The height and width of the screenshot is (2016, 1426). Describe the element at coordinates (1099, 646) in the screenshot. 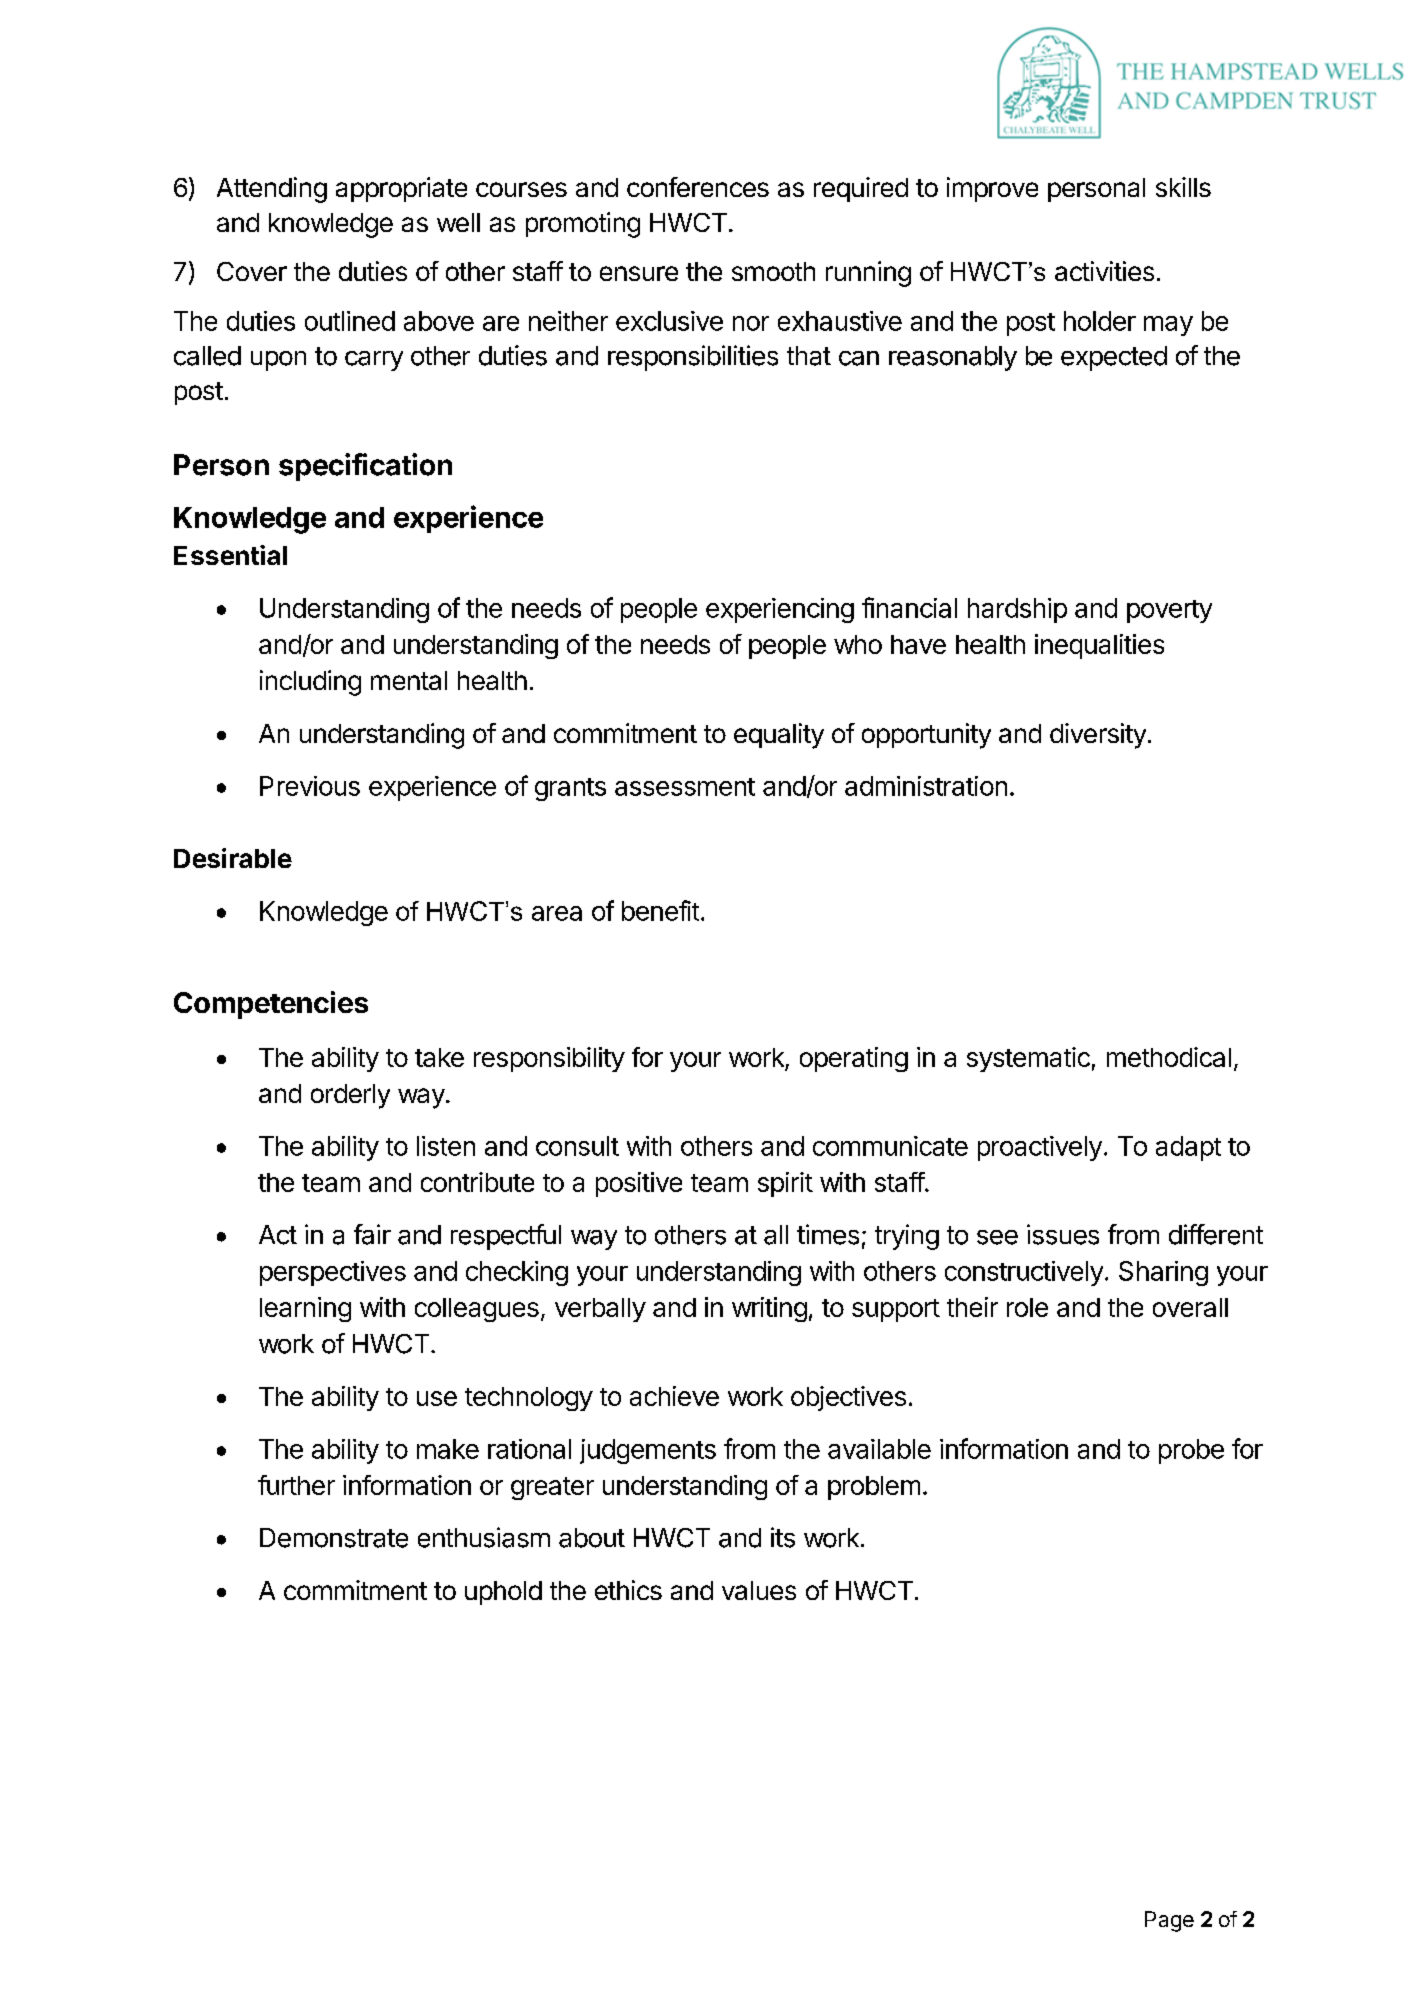

I see `inequalities` at that location.
